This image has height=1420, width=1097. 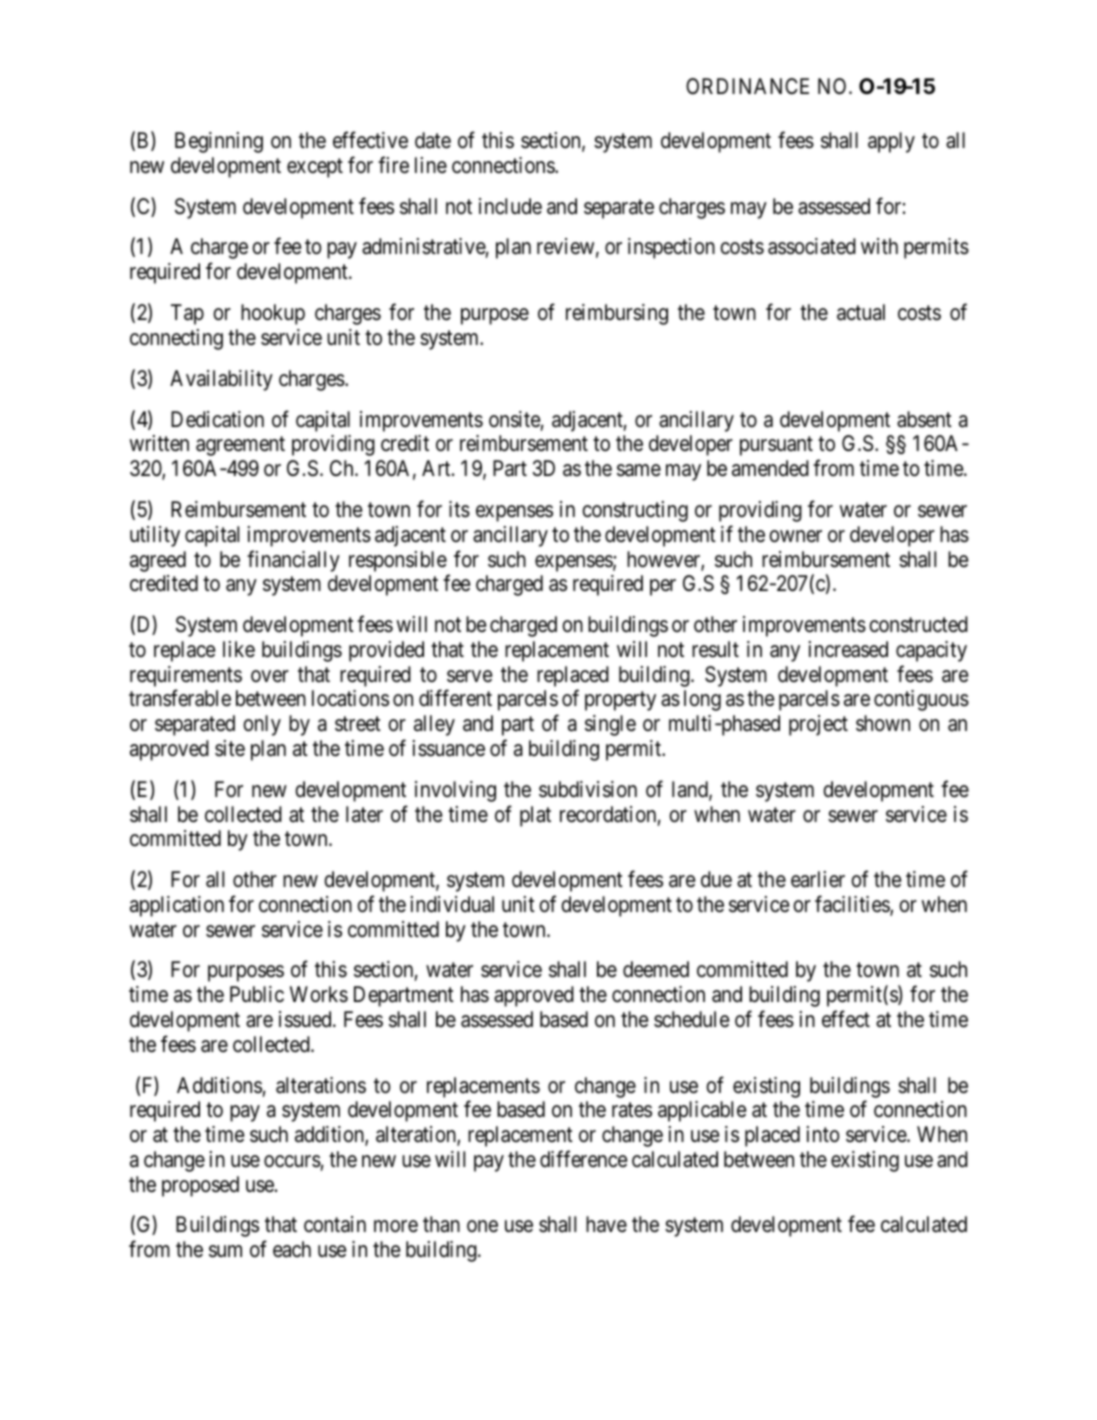 I want to click on agreement, so click(x=240, y=446).
